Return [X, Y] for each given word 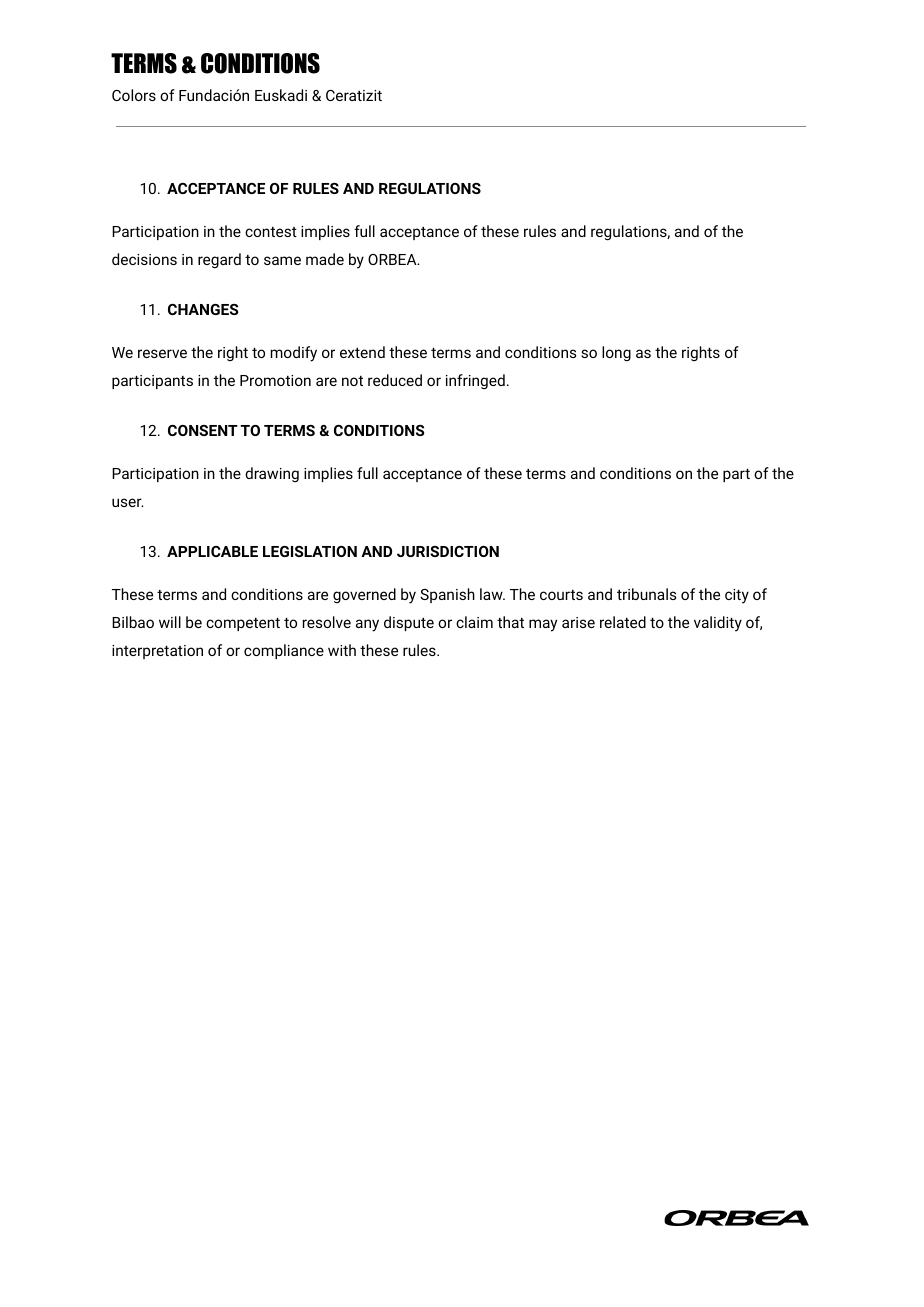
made [325, 259]
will [170, 622]
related [623, 622]
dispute [409, 623]
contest [271, 232]
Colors [134, 95]
